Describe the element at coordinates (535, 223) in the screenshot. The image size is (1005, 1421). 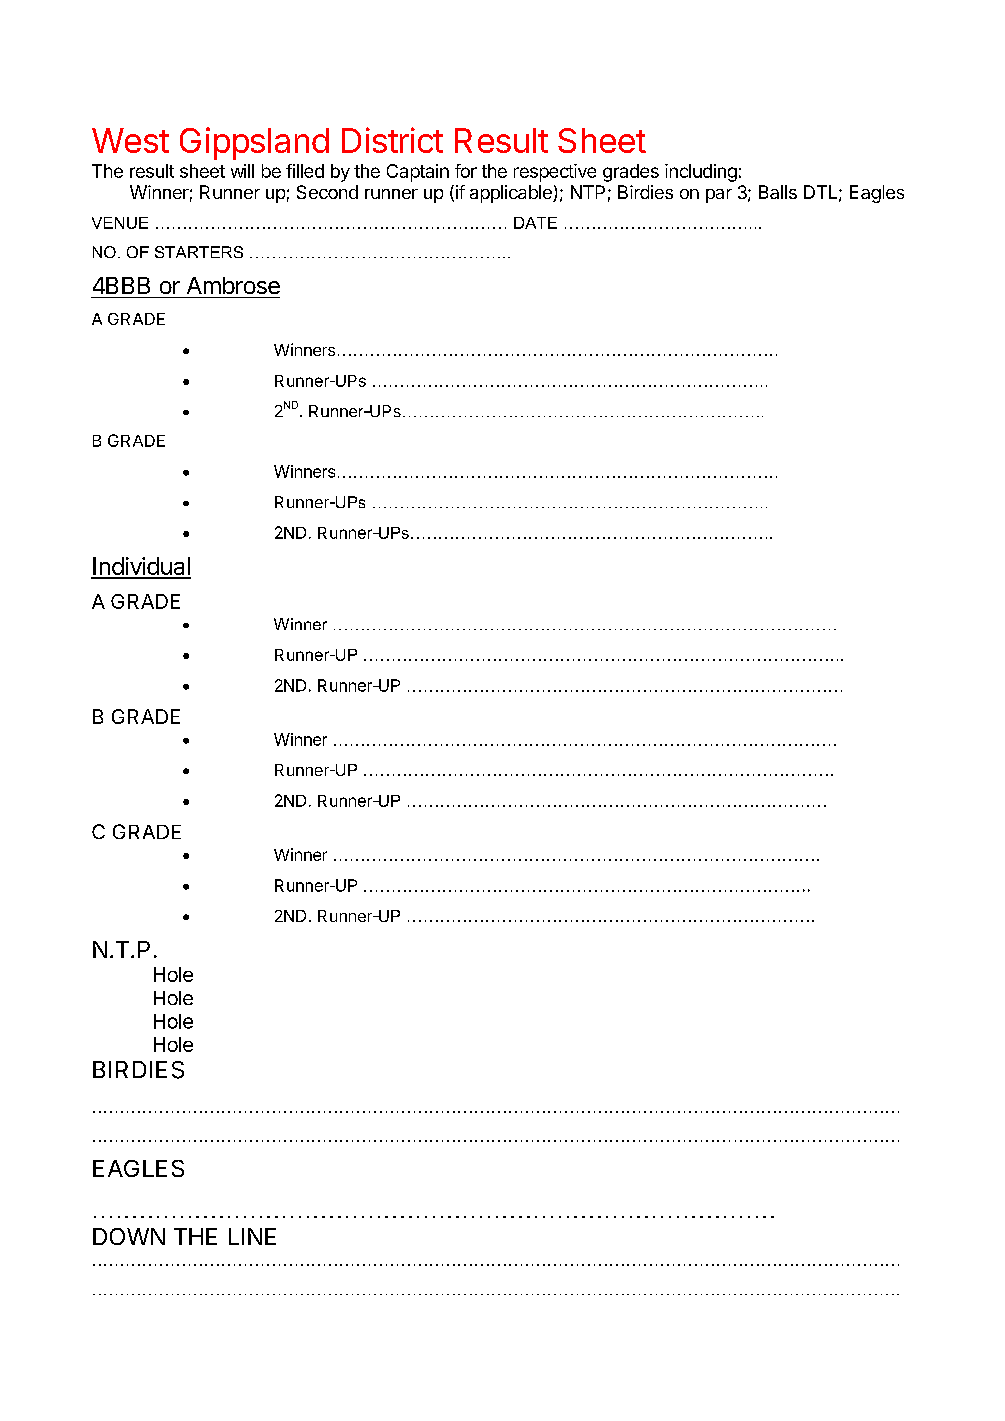
I see `DATE` at that location.
